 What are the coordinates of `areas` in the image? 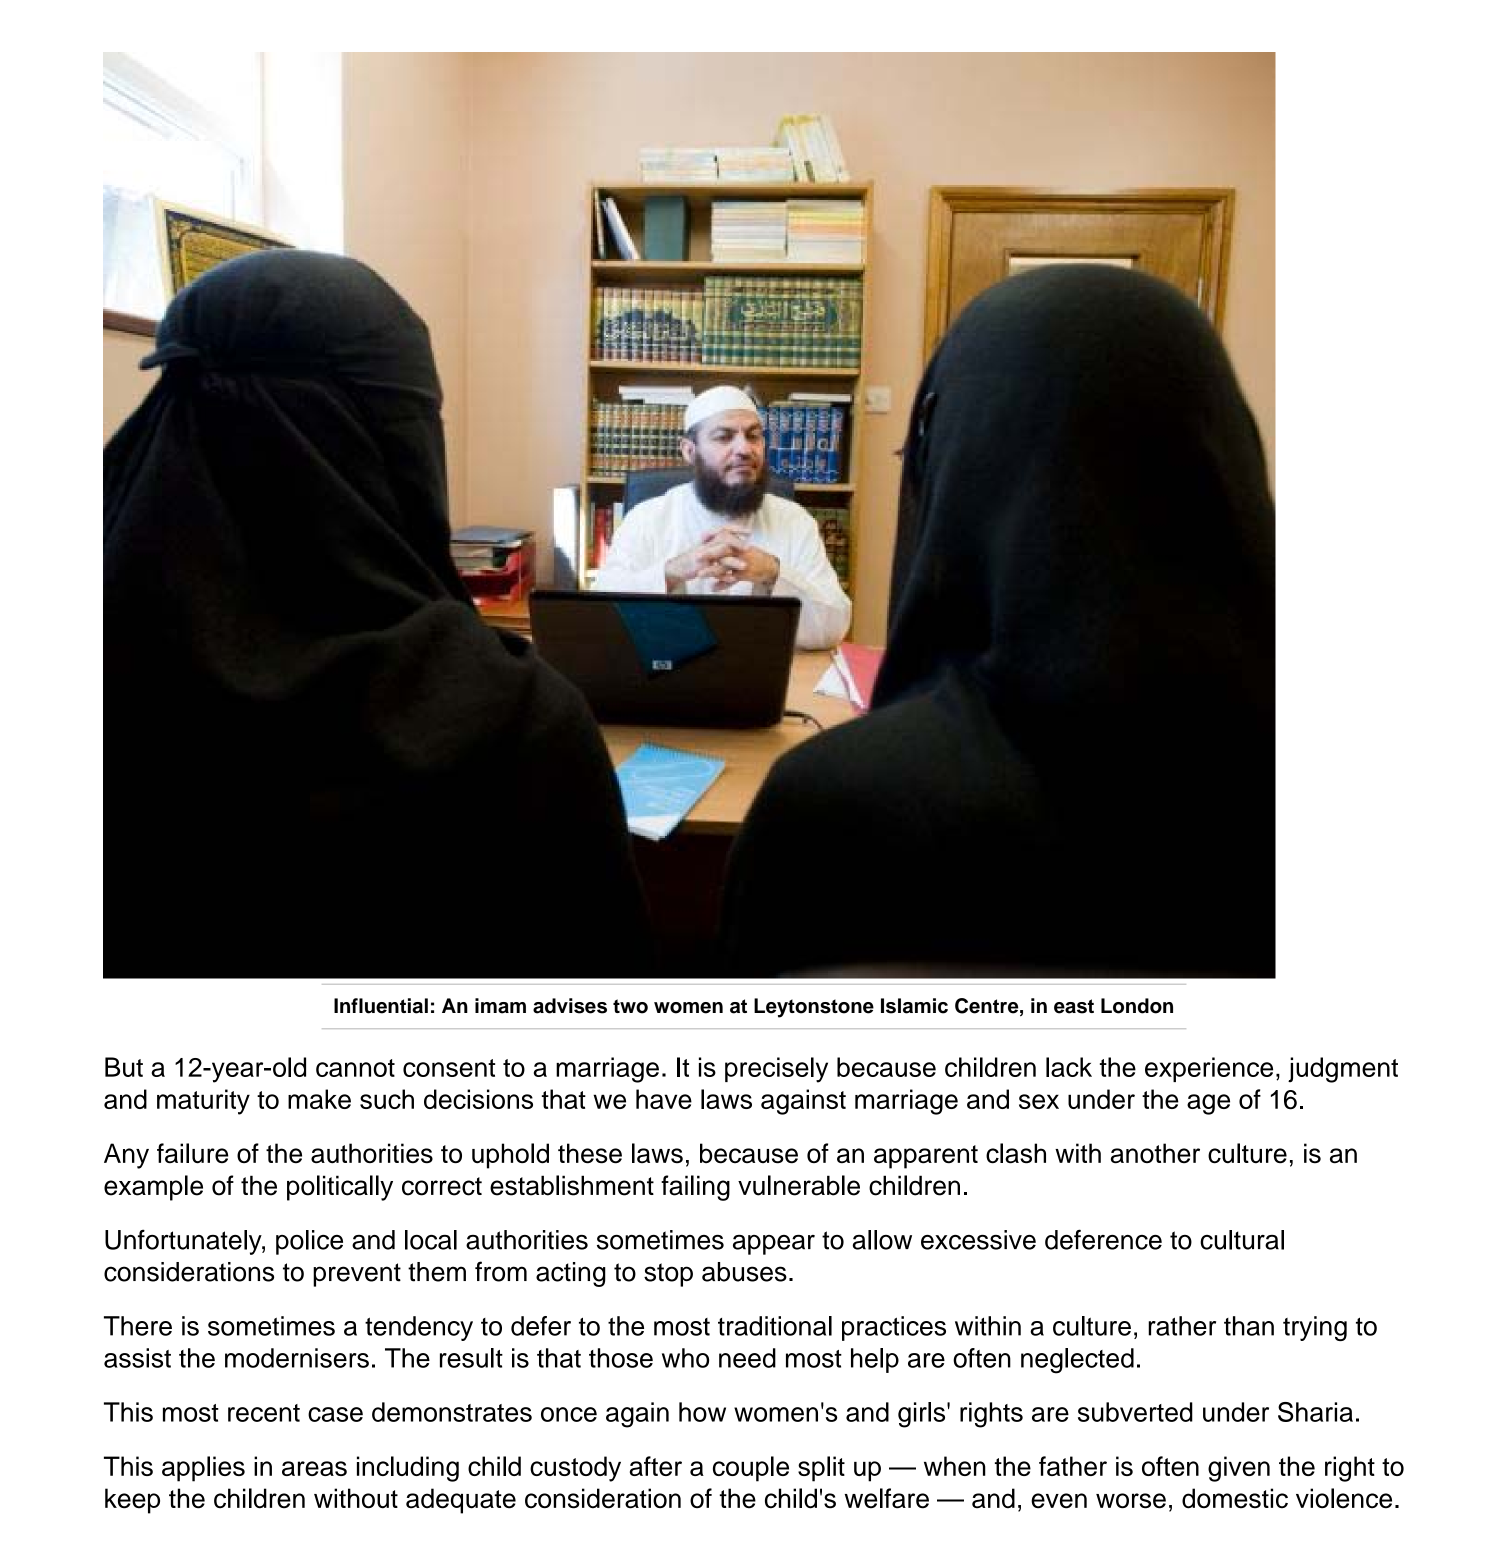 It's located at (314, 1468).
